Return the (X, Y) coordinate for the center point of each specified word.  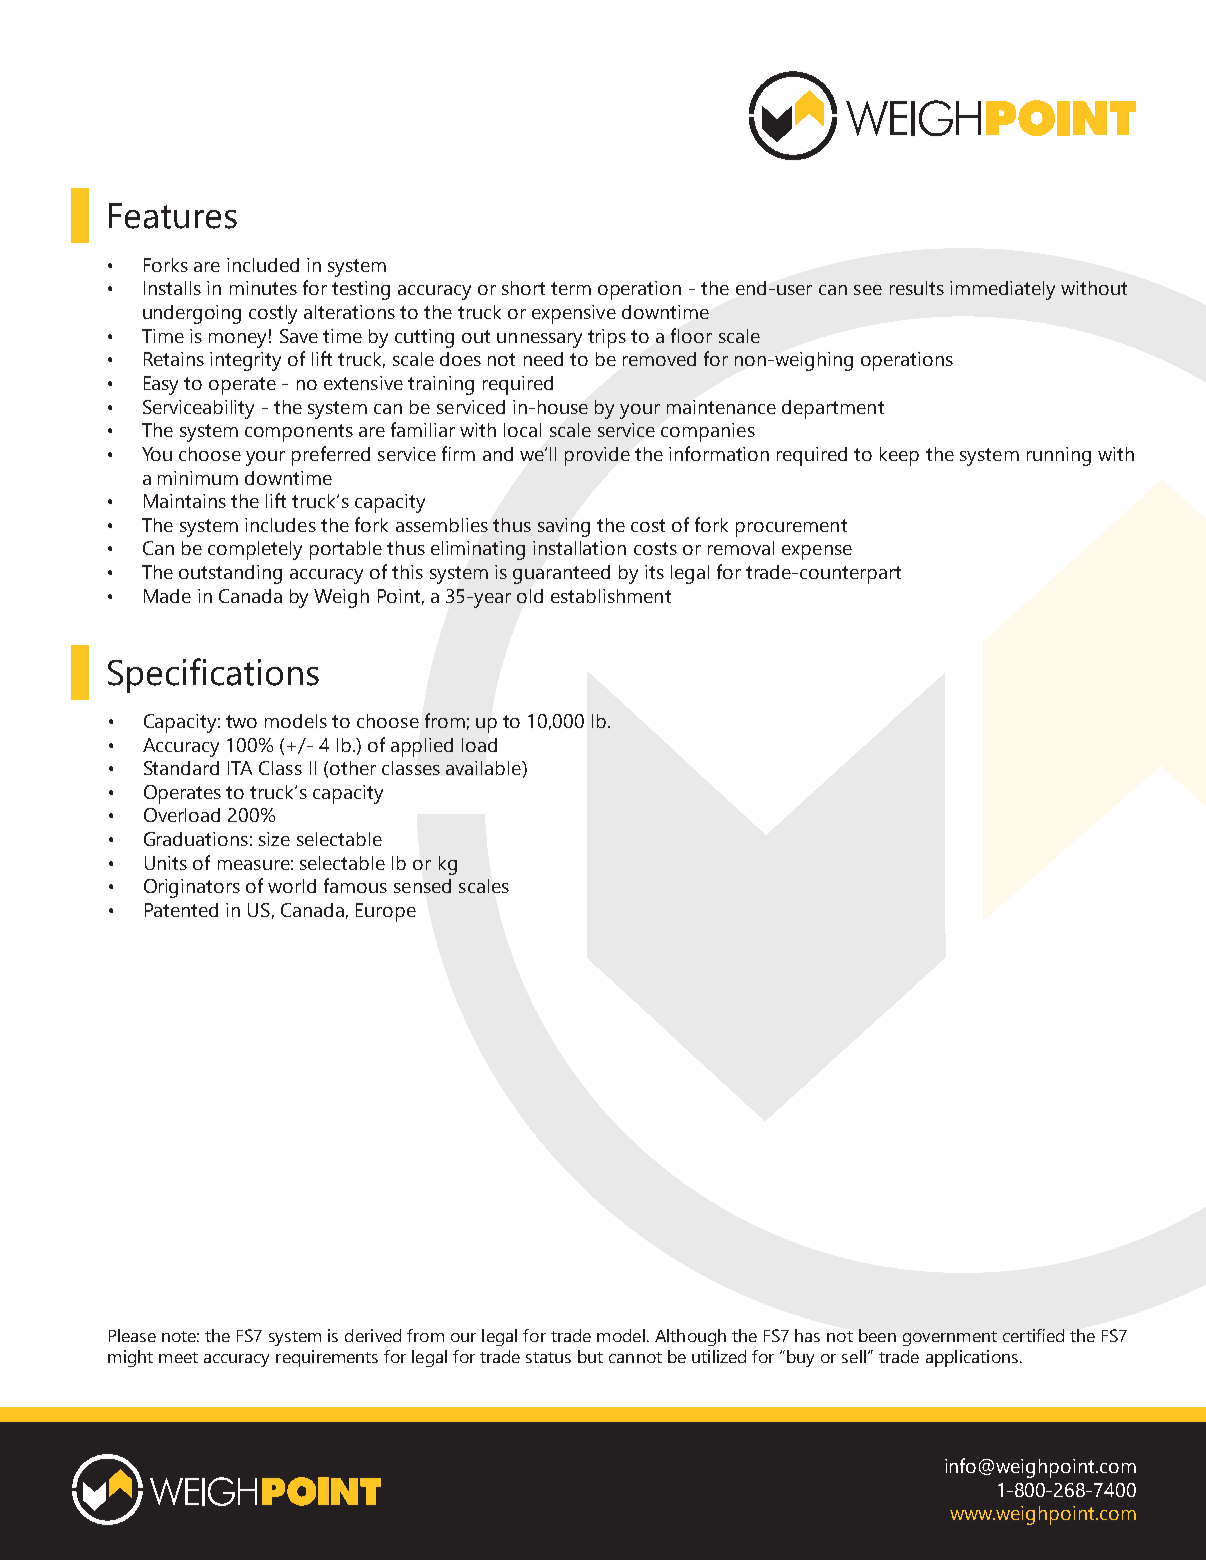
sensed (422, 886)
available (484, 768)
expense (817, 552)
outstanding (230, 574)
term (571, 288)
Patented (181, 910)
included (263, 265)
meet (178, 1357)
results (917, 288)
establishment (611, 596)
